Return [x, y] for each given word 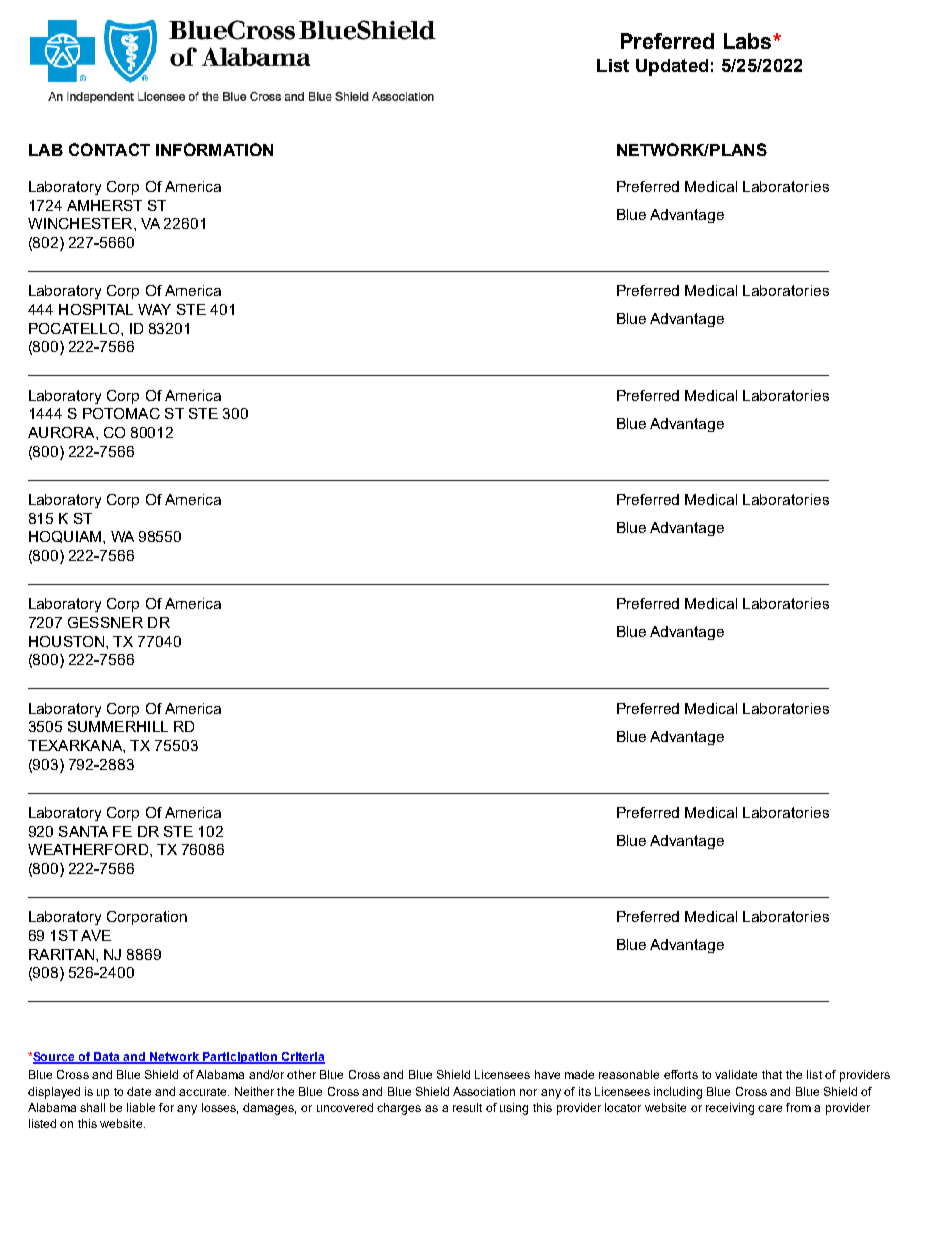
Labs [749, 41]
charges [399, 1109]
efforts [681, 1074]
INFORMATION [214, 149]
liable [141, 1107]
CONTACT [109, 149]
